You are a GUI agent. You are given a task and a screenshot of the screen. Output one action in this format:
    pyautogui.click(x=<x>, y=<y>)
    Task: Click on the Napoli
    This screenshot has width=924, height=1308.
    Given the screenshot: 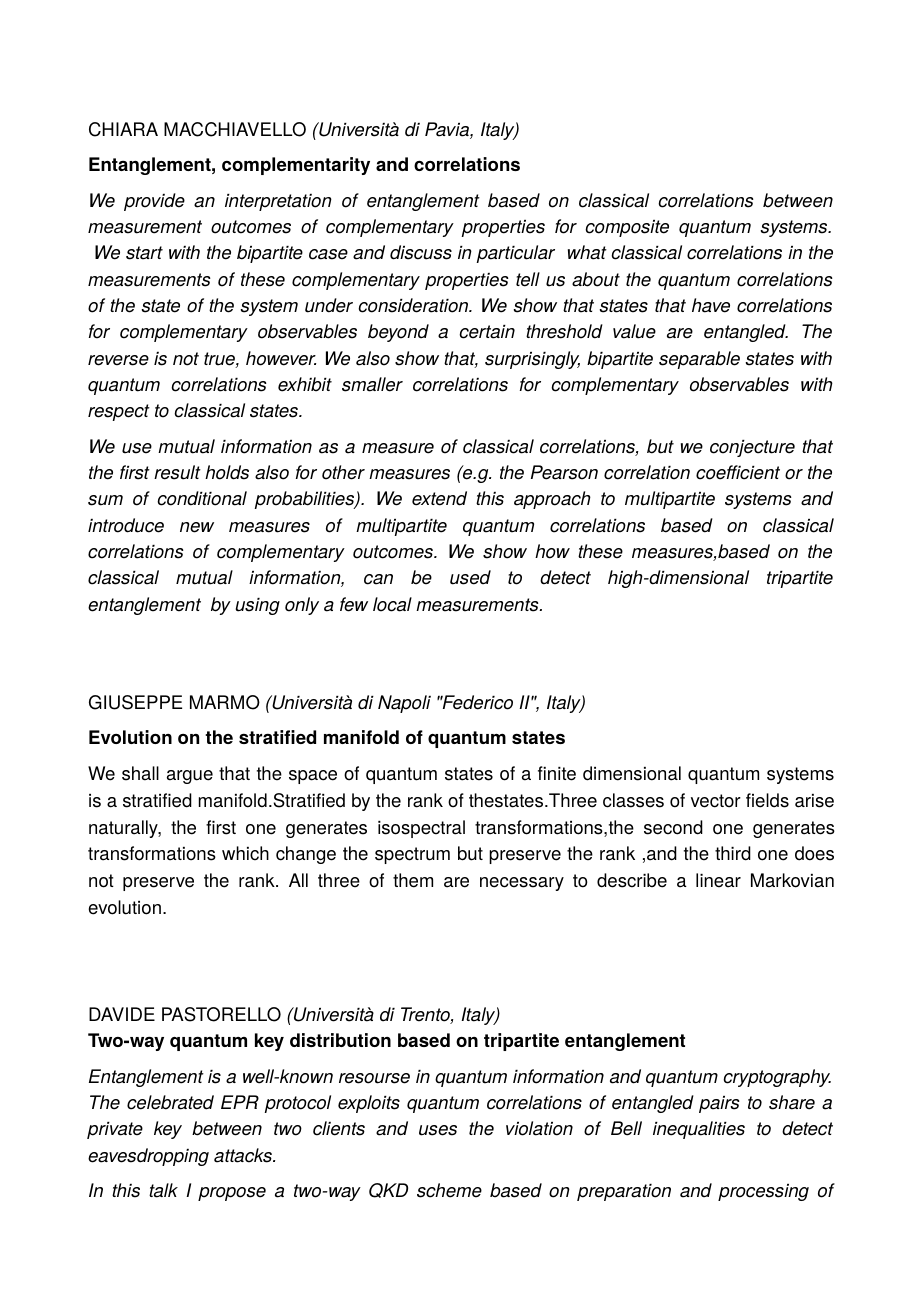 What is the action you would take?
    pyautogui.click(x=404, y=704)
